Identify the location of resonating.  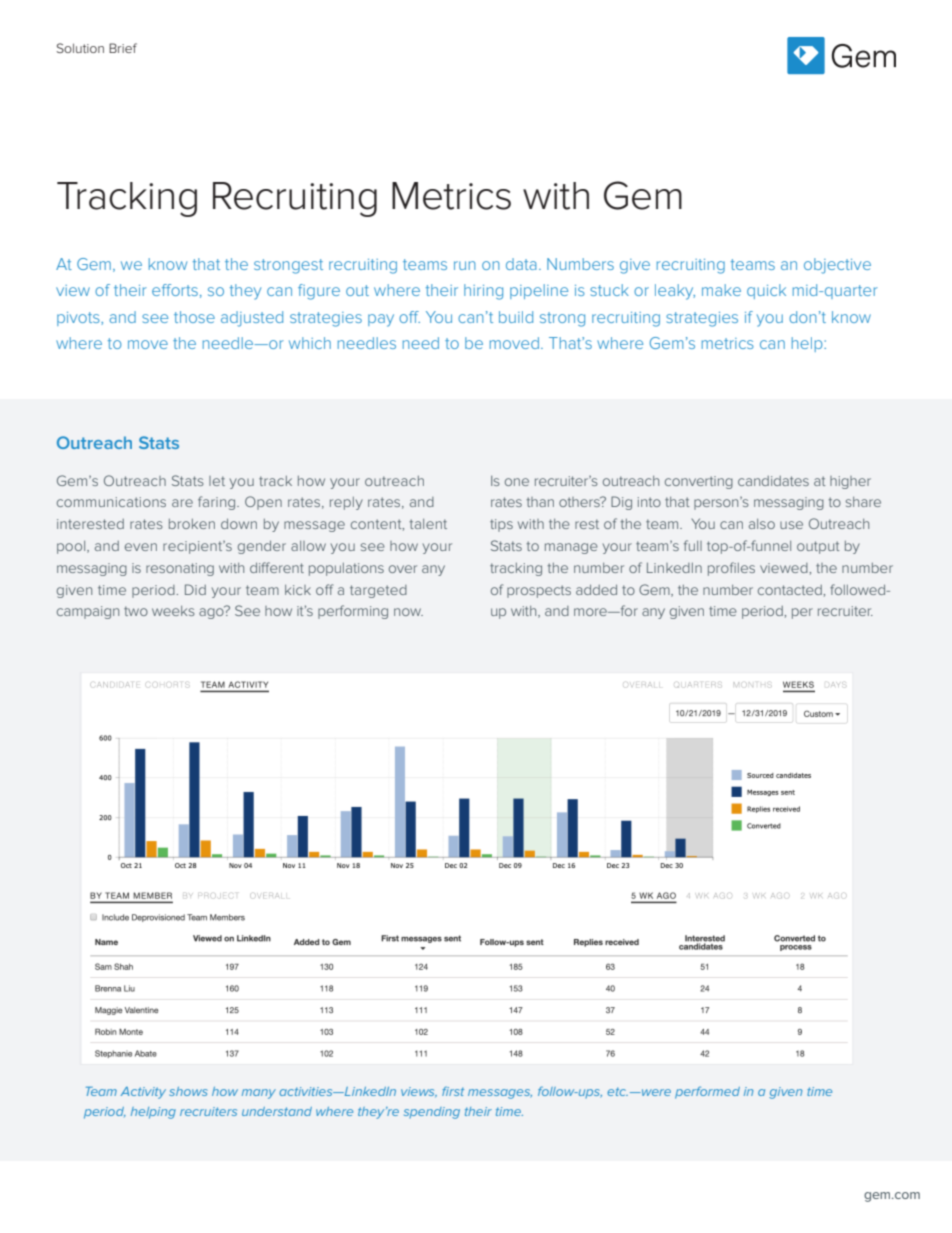
(180, 569).
